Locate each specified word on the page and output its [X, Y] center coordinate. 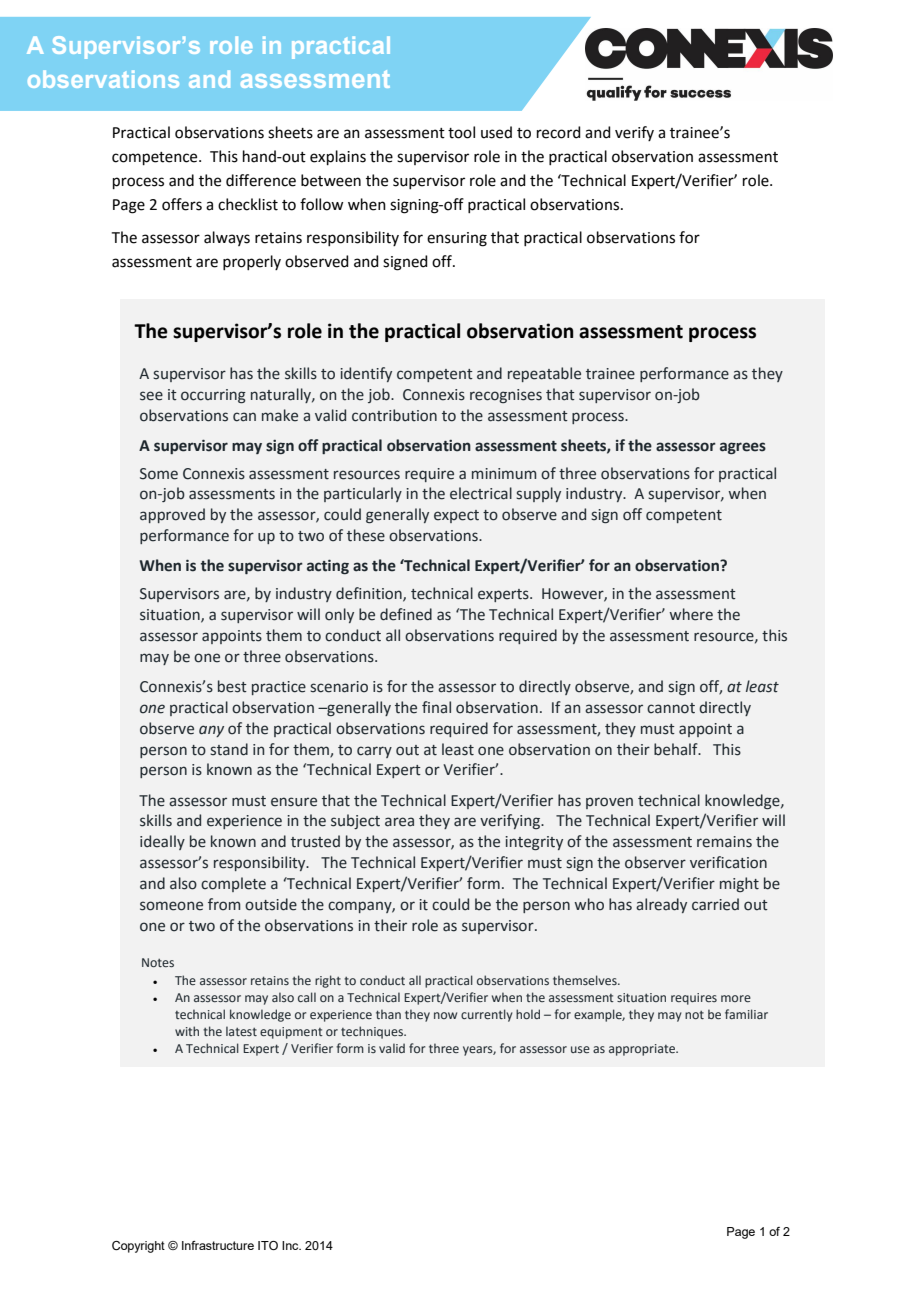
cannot [671, 708]
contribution [394, 415]
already [661, 905]
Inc [291, 1245]
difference [261, 180]
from [224, 904]
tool [461, 132]
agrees [743, 448]
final [436, 707]
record [559, 132]
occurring [213, 396]
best [232, 686]
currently [487, 1015]
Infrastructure [218, 1245]
